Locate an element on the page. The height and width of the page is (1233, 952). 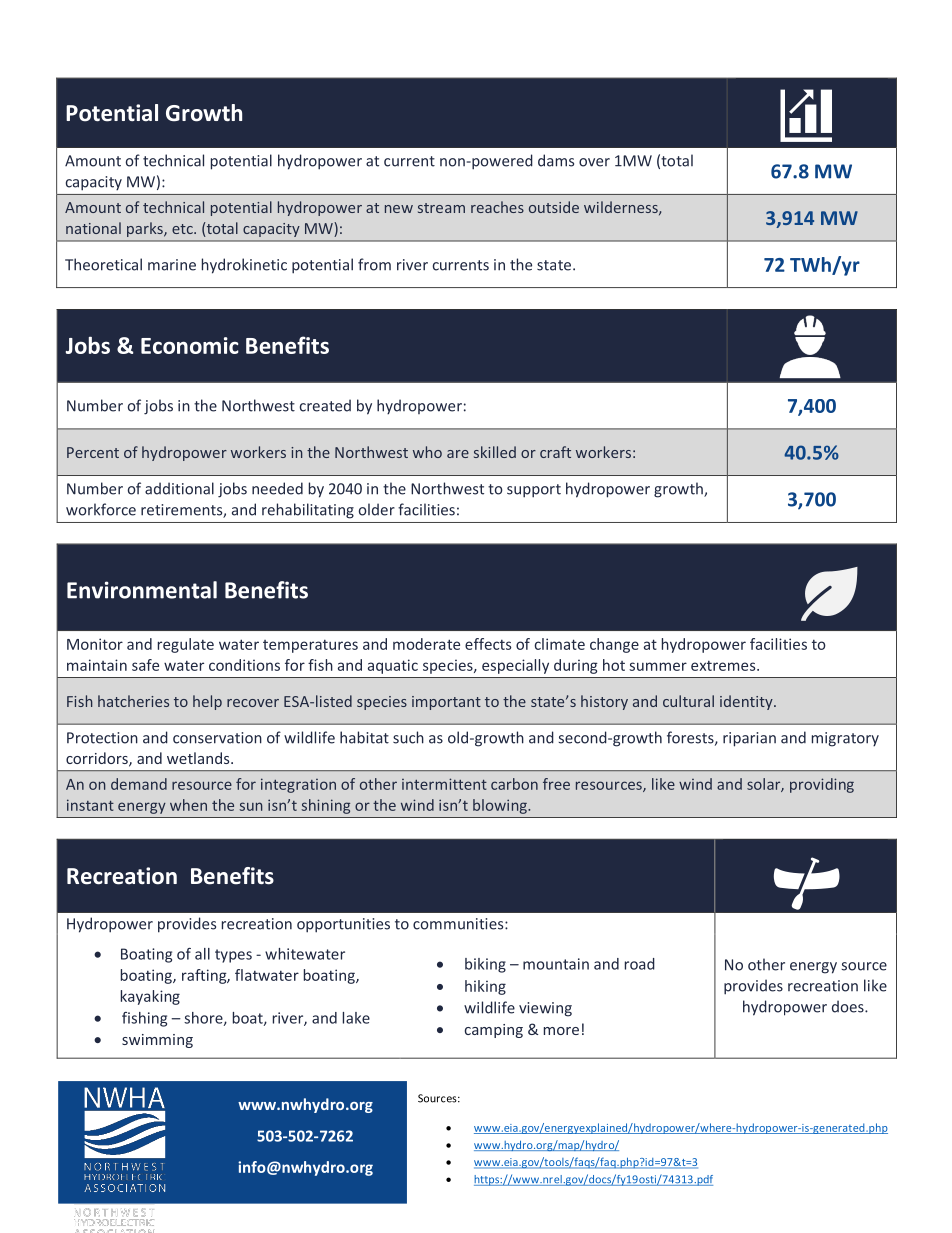
reaches is located at coordinates (497, 207).
